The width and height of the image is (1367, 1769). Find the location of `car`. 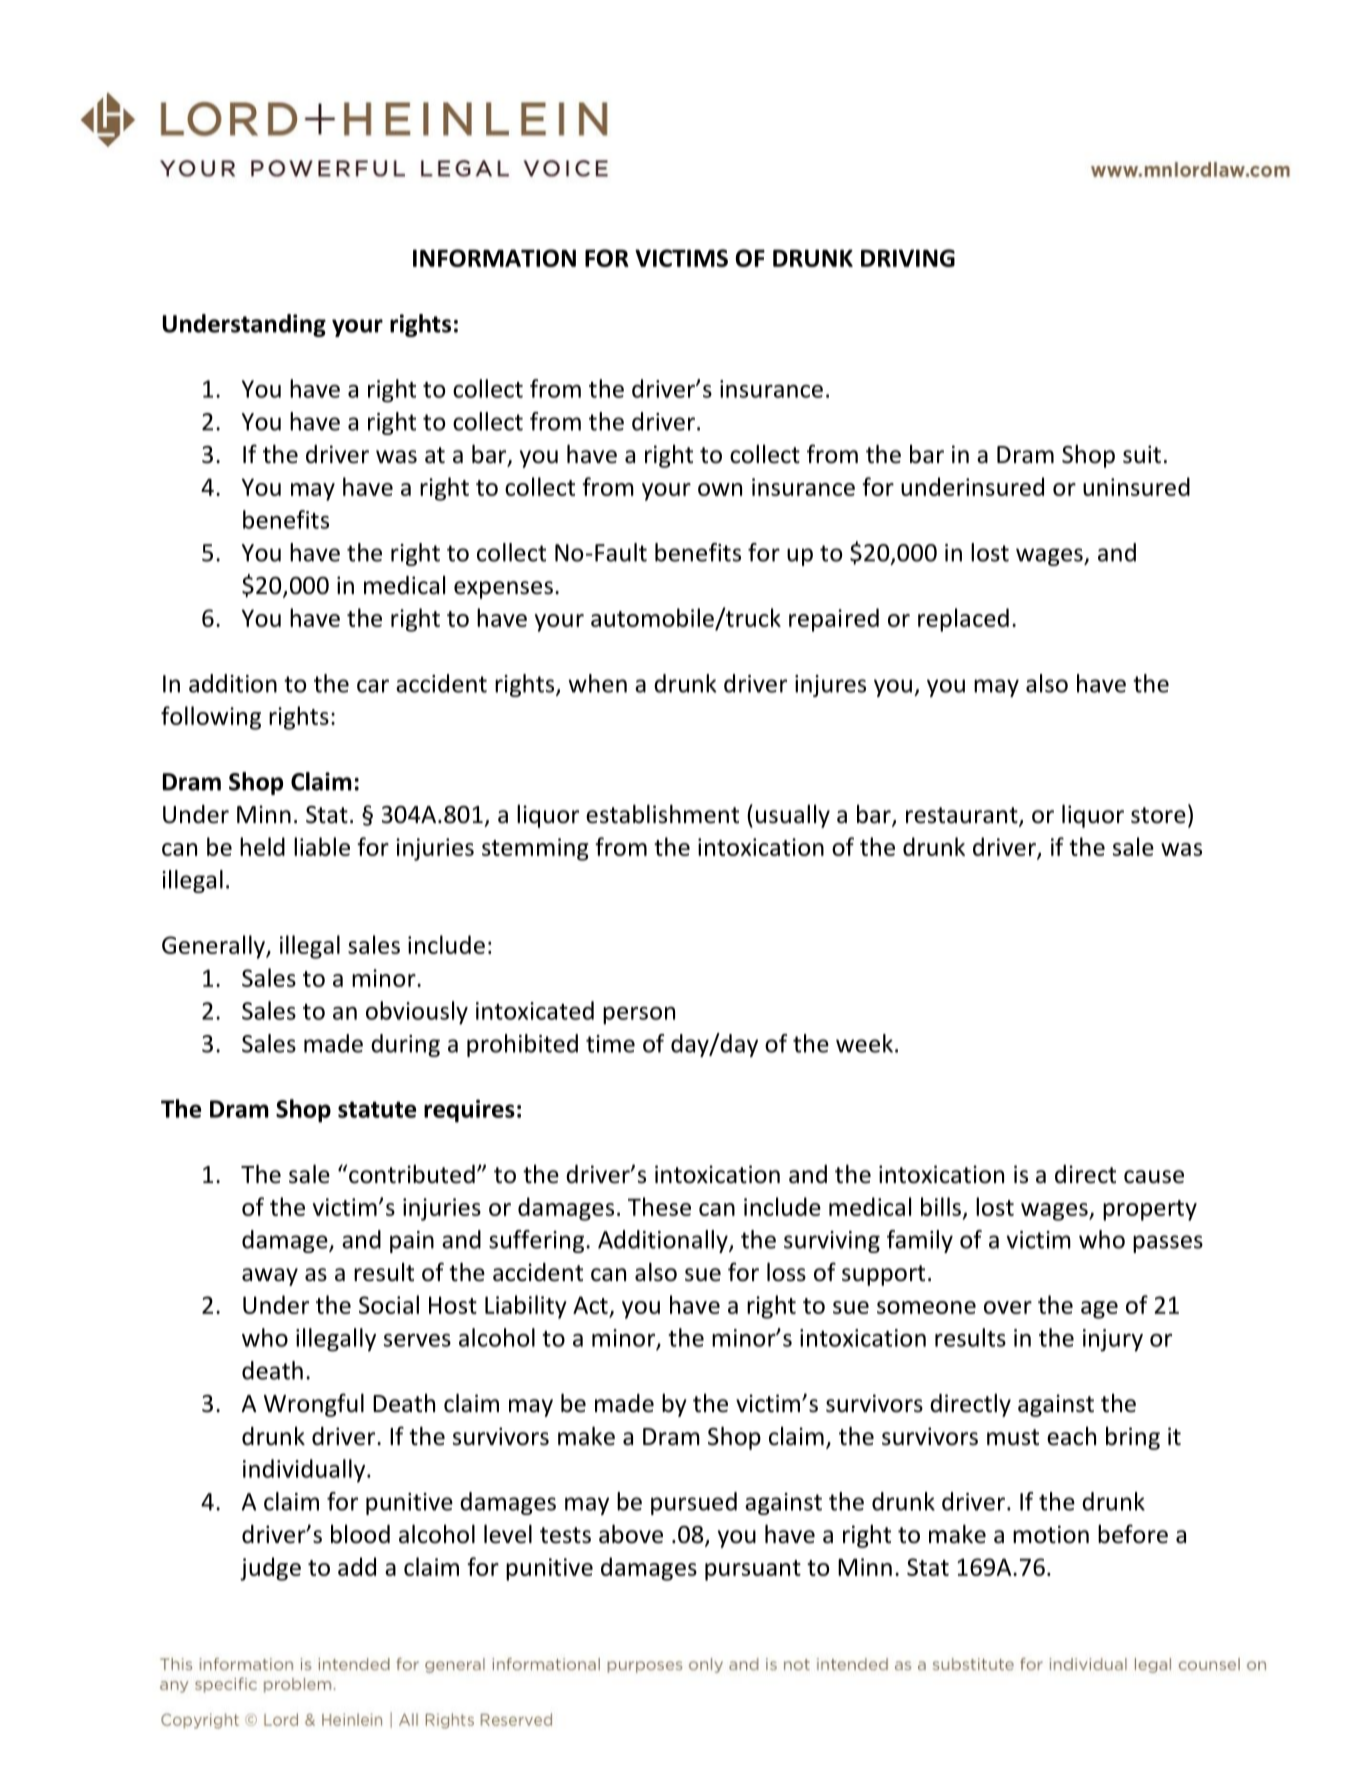

car is located at coordinates (373, 686).
